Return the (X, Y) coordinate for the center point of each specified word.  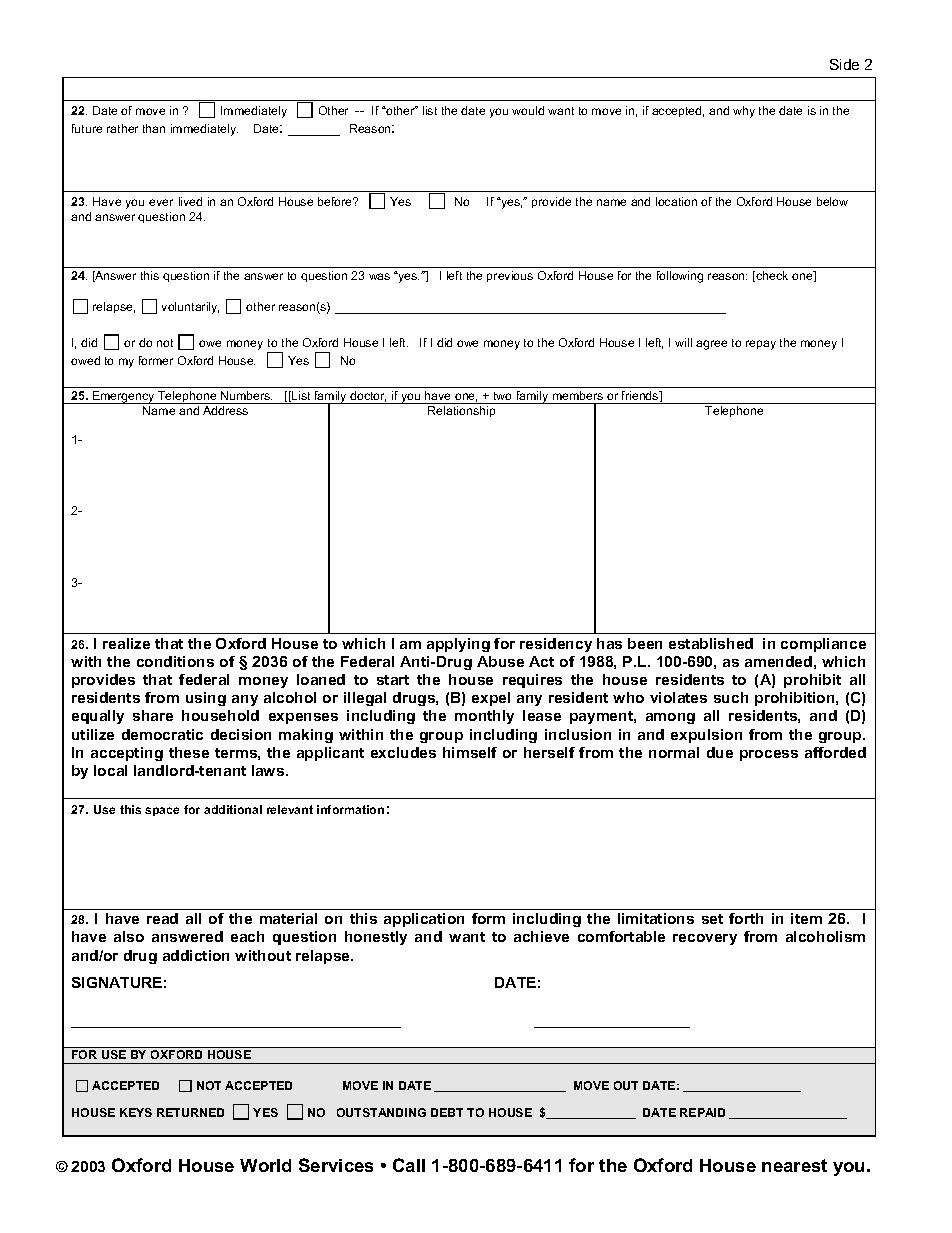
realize (126, 643)
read (162, 918)
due (720, 752)
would (528, 110)
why (744, 112)
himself (470, 752)
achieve (541, 936)
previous (510, 276)
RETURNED (190, 1112)
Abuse (500, 661)
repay (761, 345)
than (154, 128)
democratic (162, 734)
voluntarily (190, 308)
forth (746, 918)
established (711, 643)
